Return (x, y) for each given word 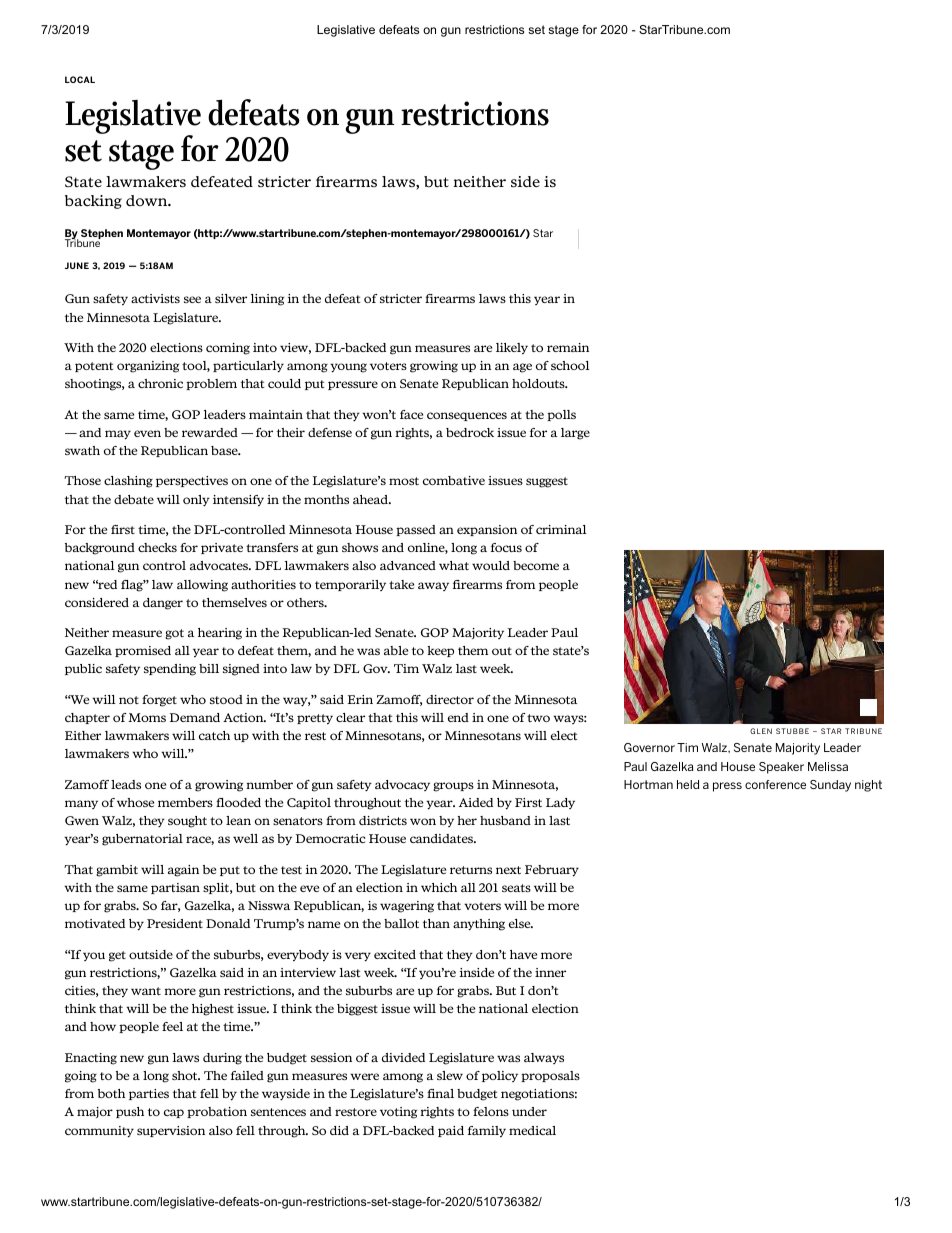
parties (149, 1094)
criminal (561, 529)
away (433, 586)
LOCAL (80, 79)
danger (163, 604)
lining (267, 300)
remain (568, 347)
